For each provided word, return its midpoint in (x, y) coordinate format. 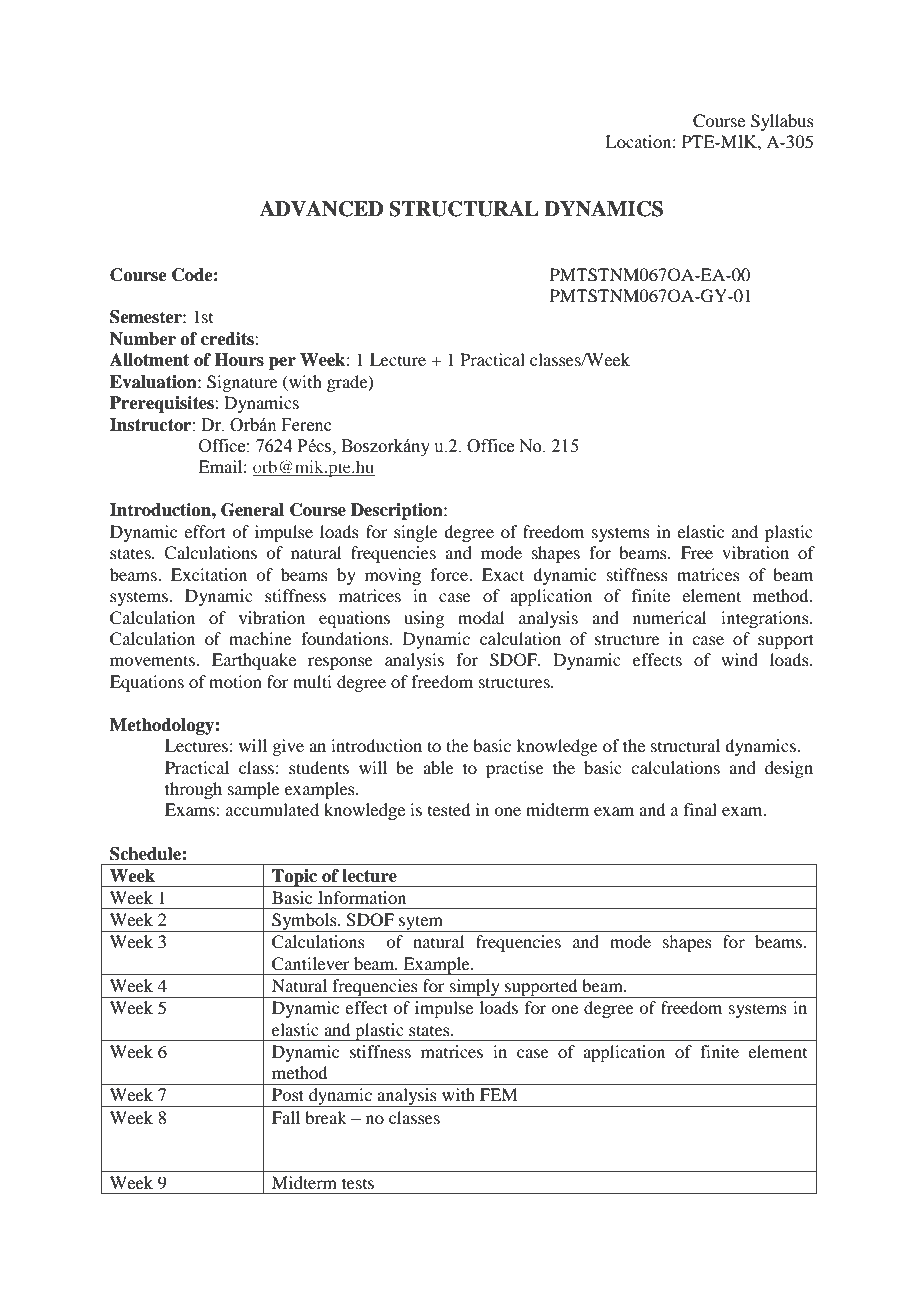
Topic (295, 878)
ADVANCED (321, 209)
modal (481, 617)
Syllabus (782, 122)
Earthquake (254, 661)
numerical (669, 617)
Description (398, 511)
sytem (421, 923)
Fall (286, 1117)
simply (475, 988)
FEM (499, 1094)
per (282, 363)
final (700, 809)
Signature (242, 383)
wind (739, 659)
